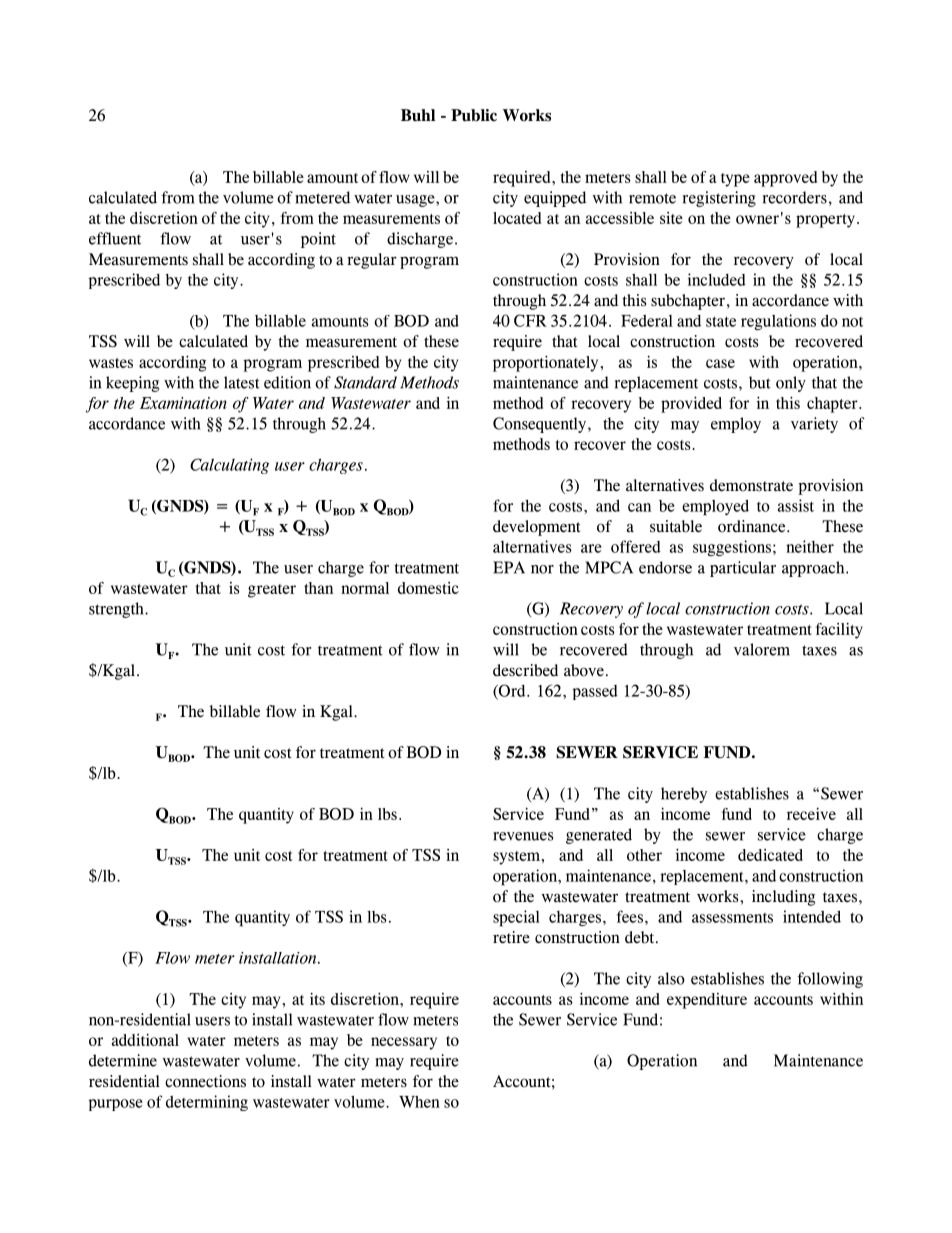 This document has width=952, height=1233. What do you see at coordinates (115, 238) in the document?
I see `effluent` at bounding box center [115, 238].
